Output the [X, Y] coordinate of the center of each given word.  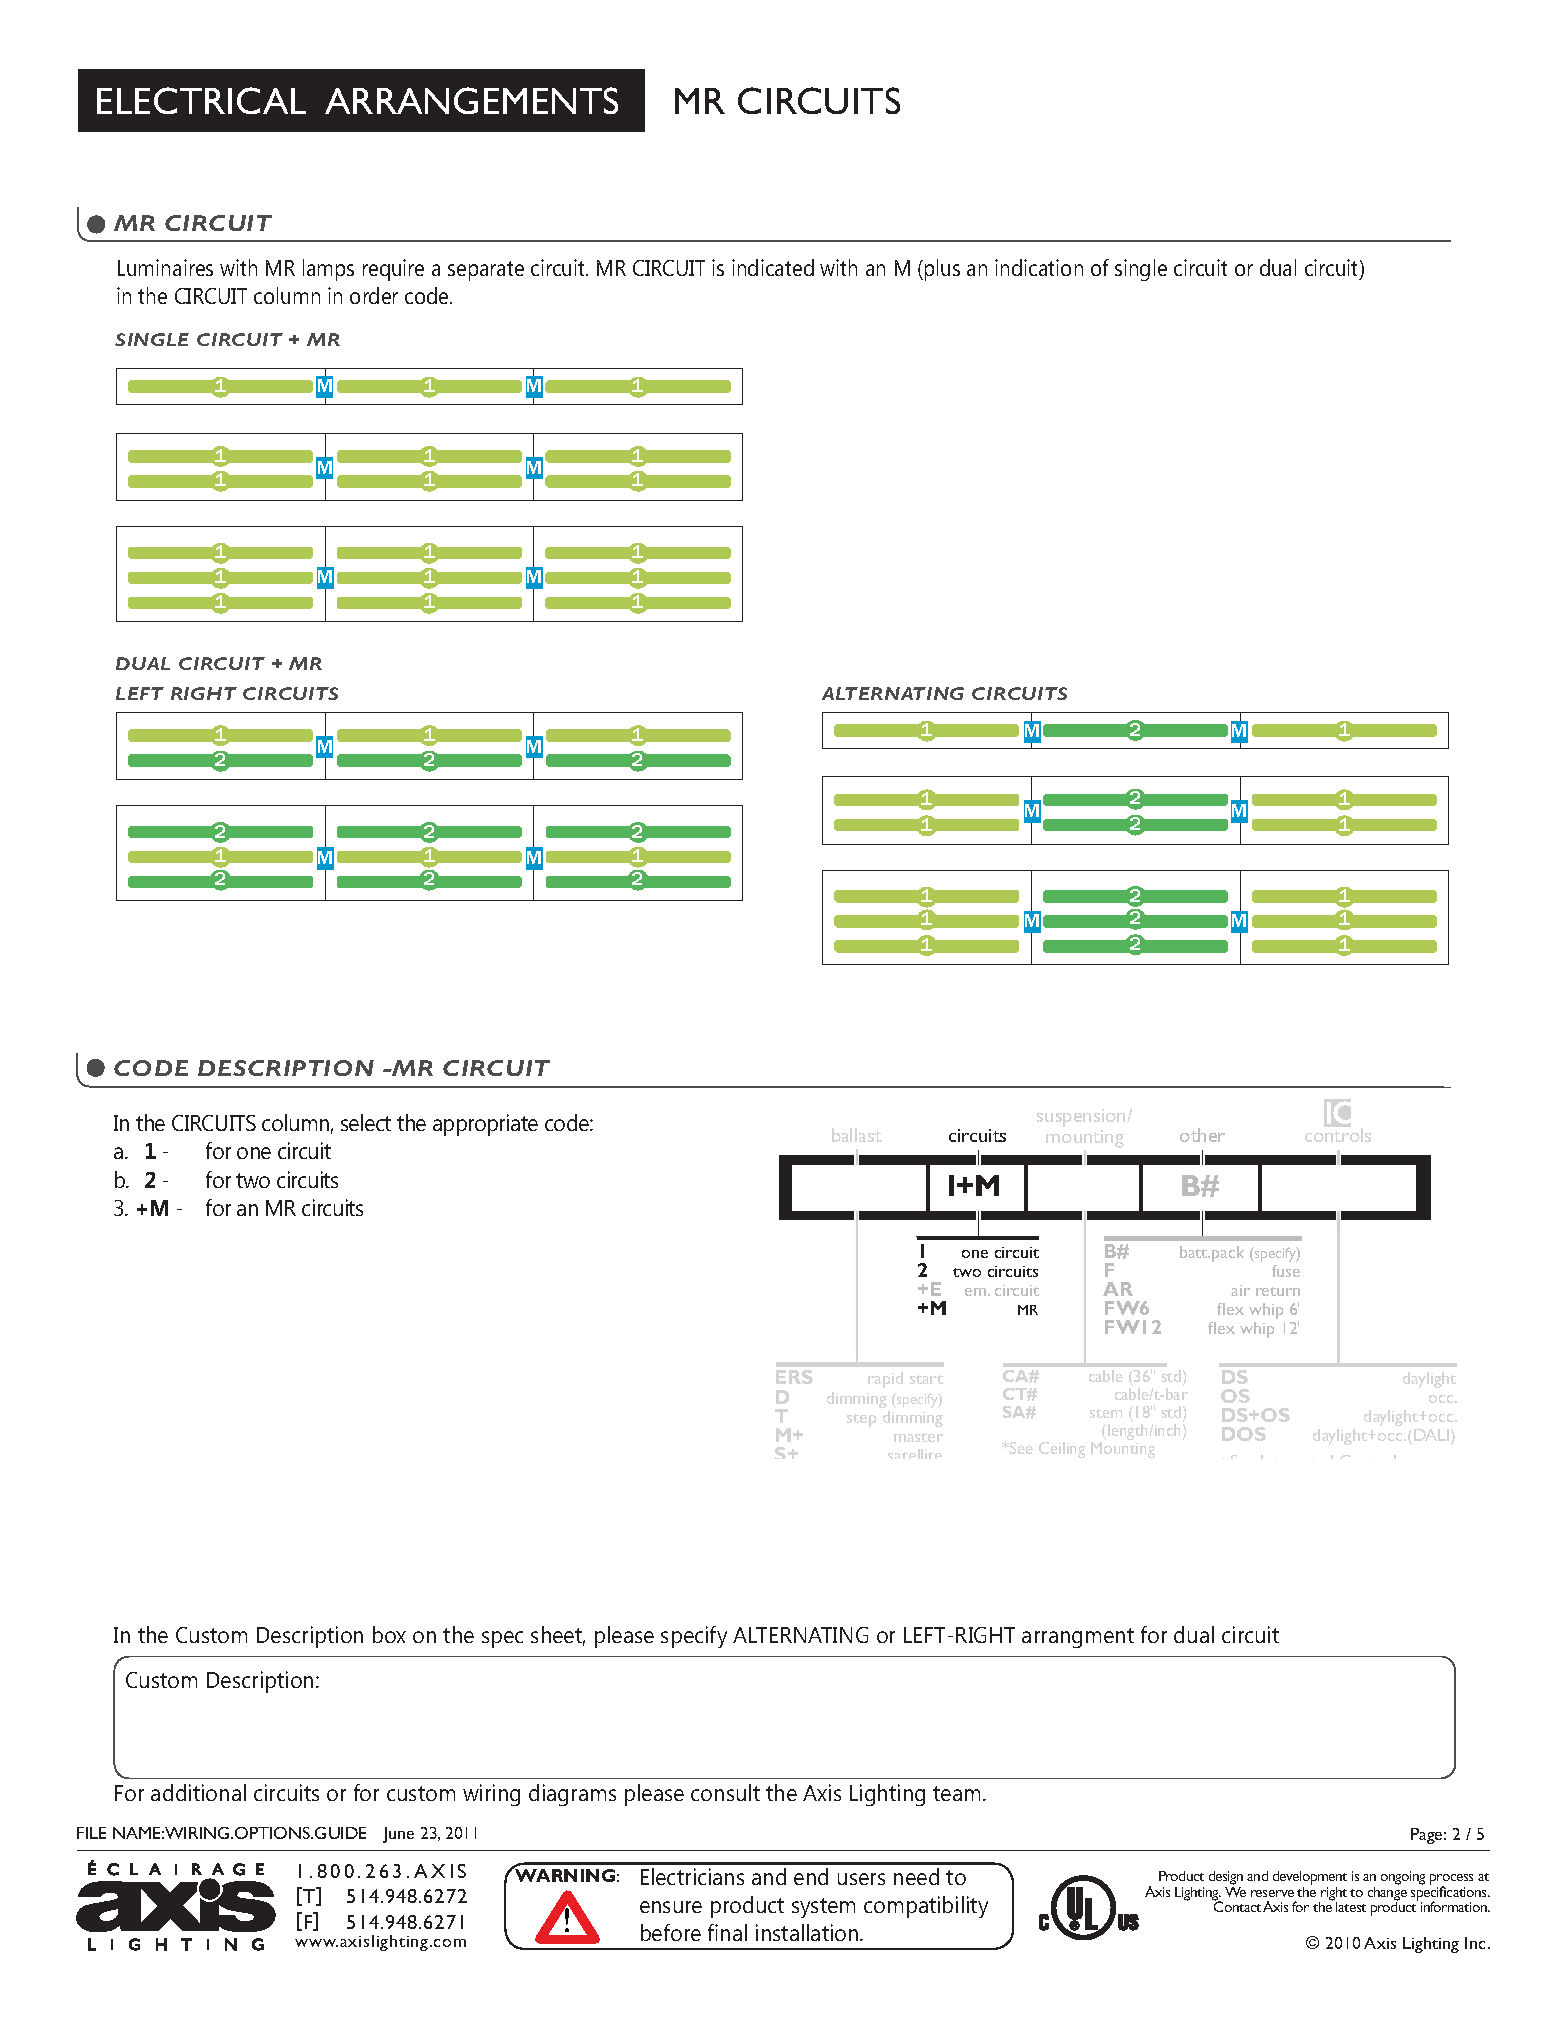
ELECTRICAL [201, 100]
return [1278, 1291]
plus [942, 270]
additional [198, 1792]
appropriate [485, 1125]
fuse [1286, 1271]
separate [486, 271]
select [366, 1122]
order [374, 295]
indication [1039, 267]
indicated [773, 267]
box [389, 1634]
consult [725, 1792]
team [956, 1793]
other [1202, 1135]
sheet [558, 1636]
